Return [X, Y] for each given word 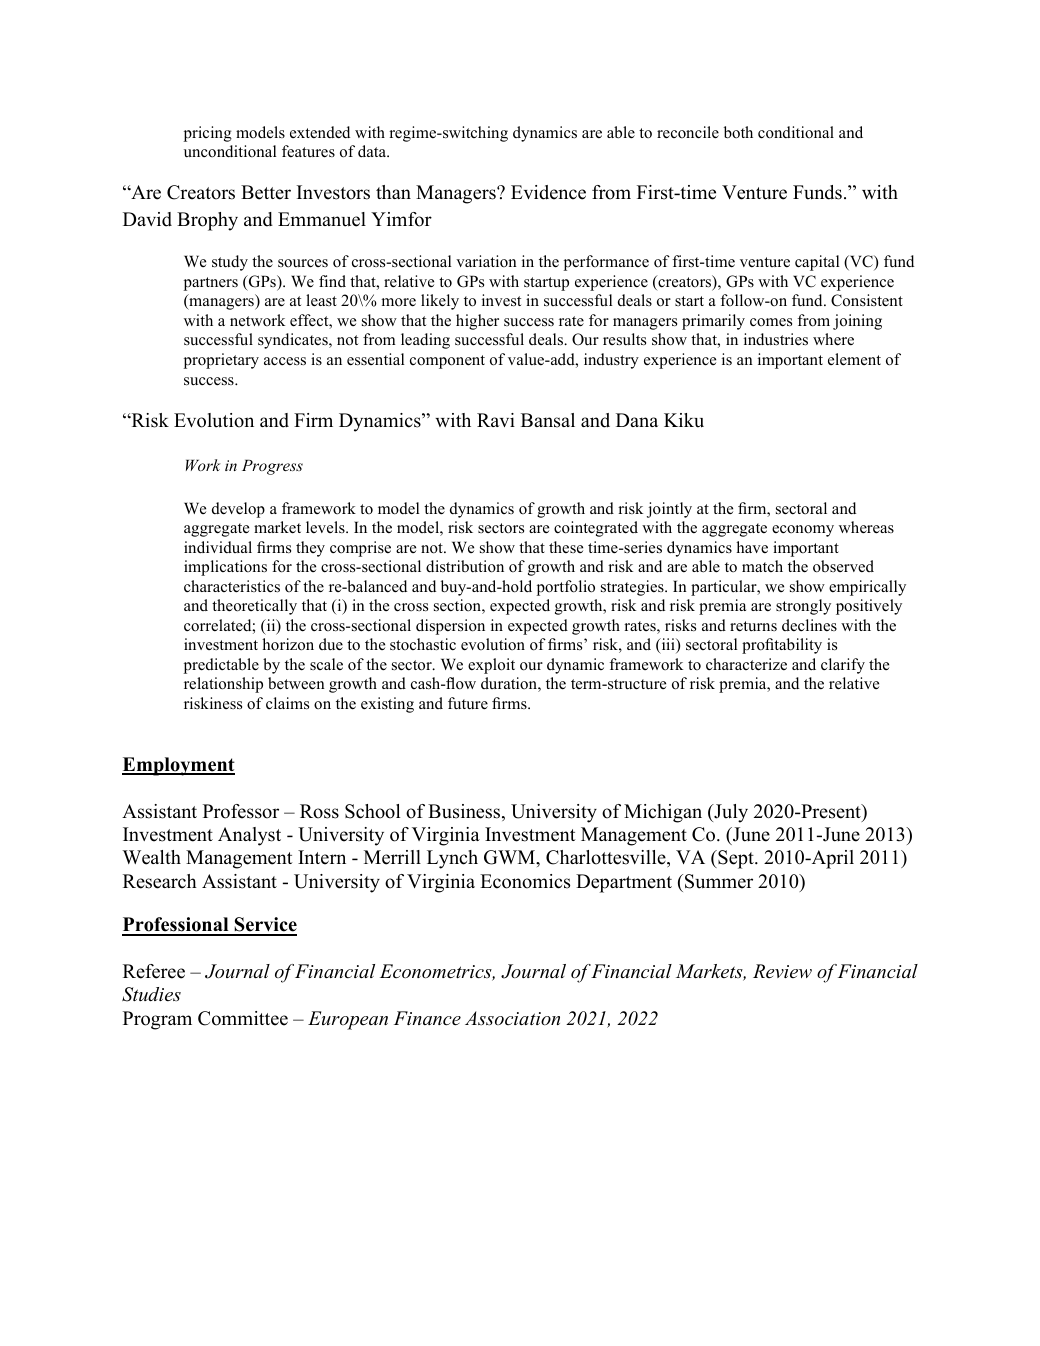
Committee [243, 1018]
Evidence [548, 192]
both [738, 132]
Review [782, 971]
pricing [208, 134]
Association [512, 1018]
